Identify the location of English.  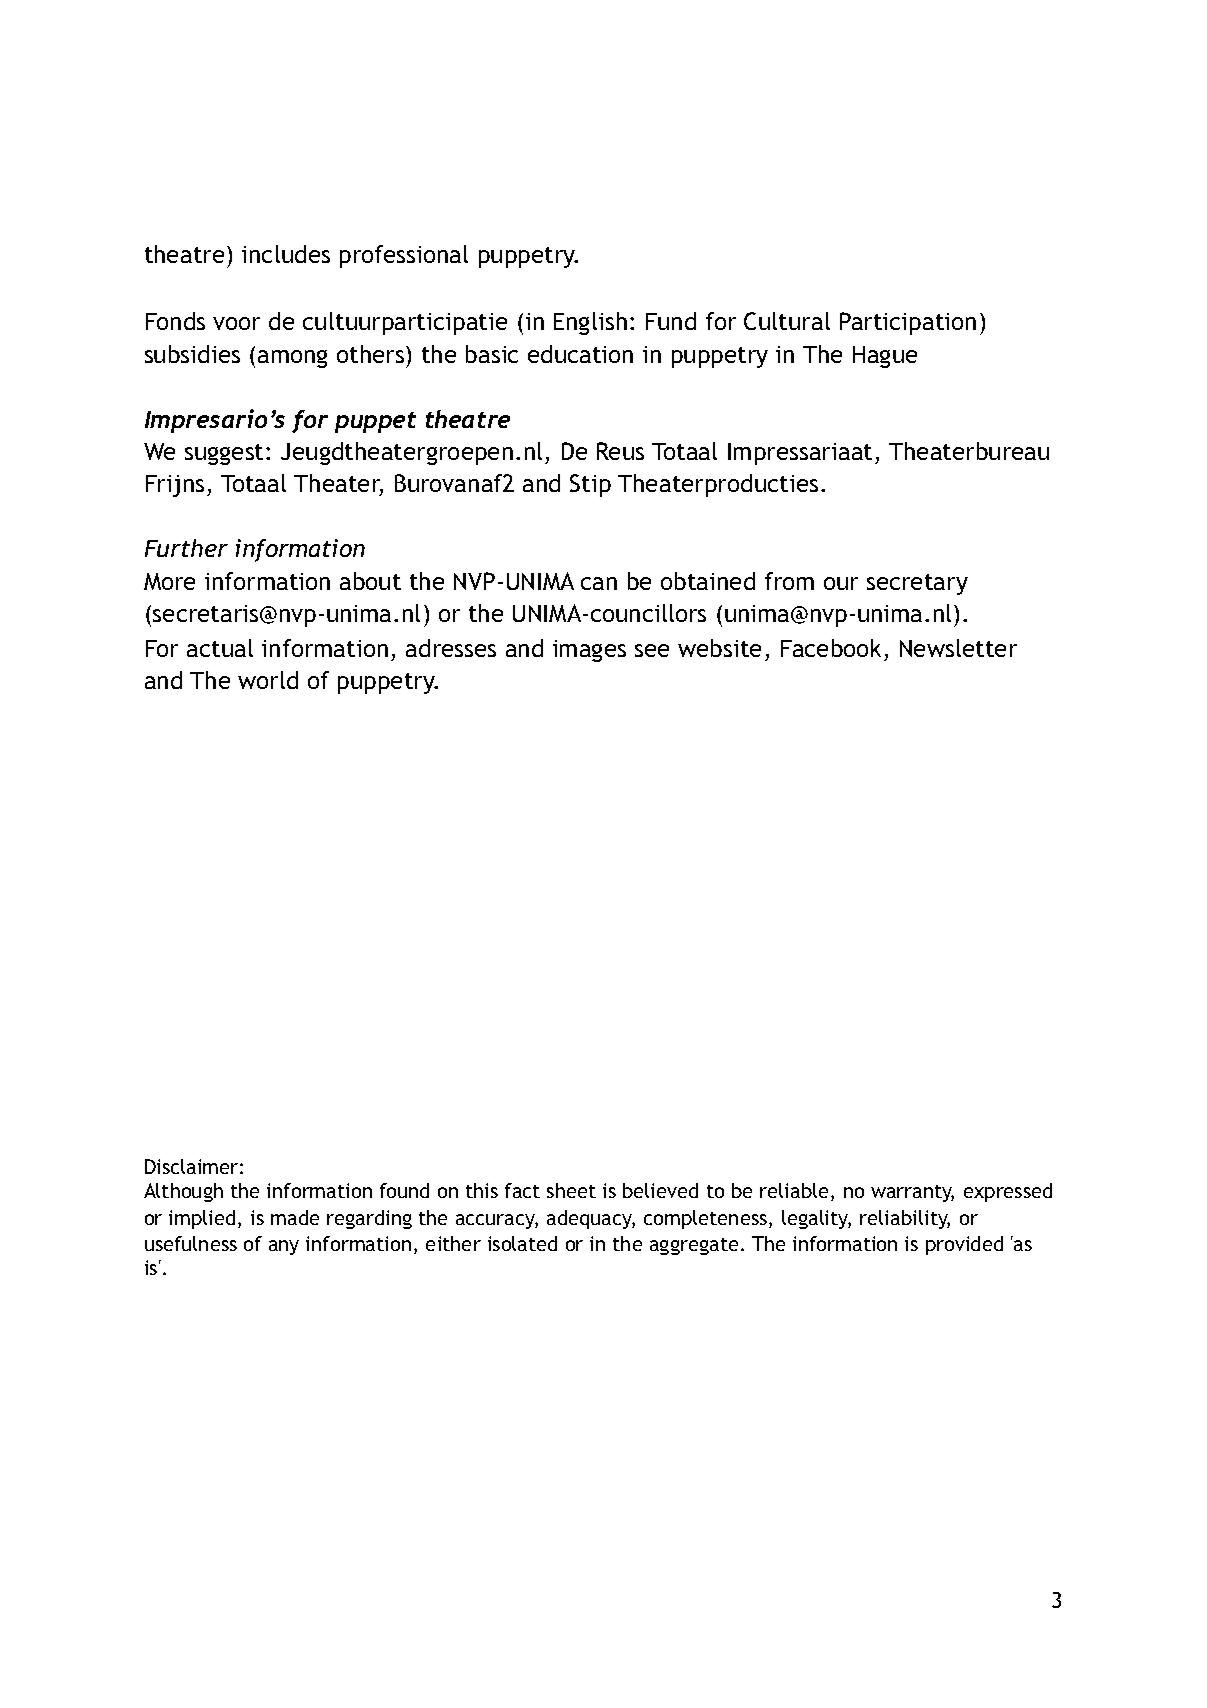
(590, 323).
